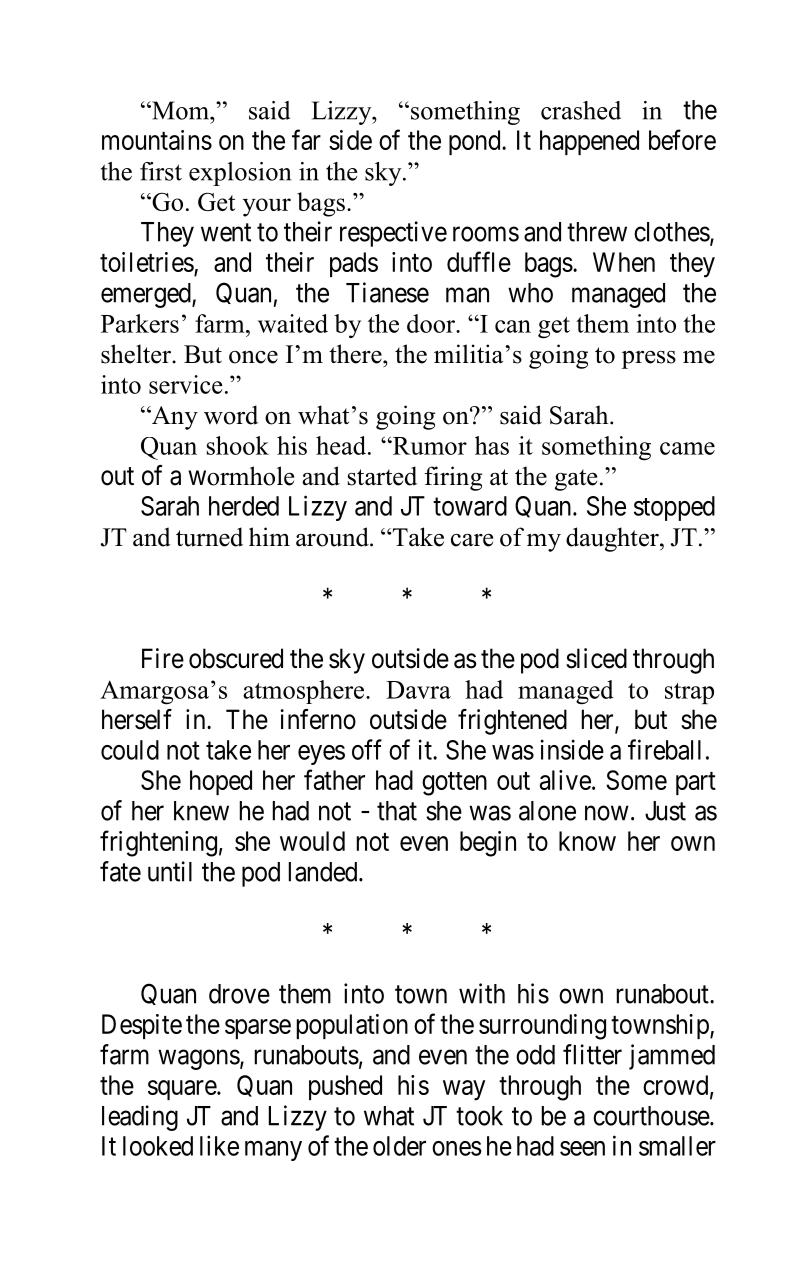 The image size is (795, 1272). I want to click on happened, so click(589, 142).
